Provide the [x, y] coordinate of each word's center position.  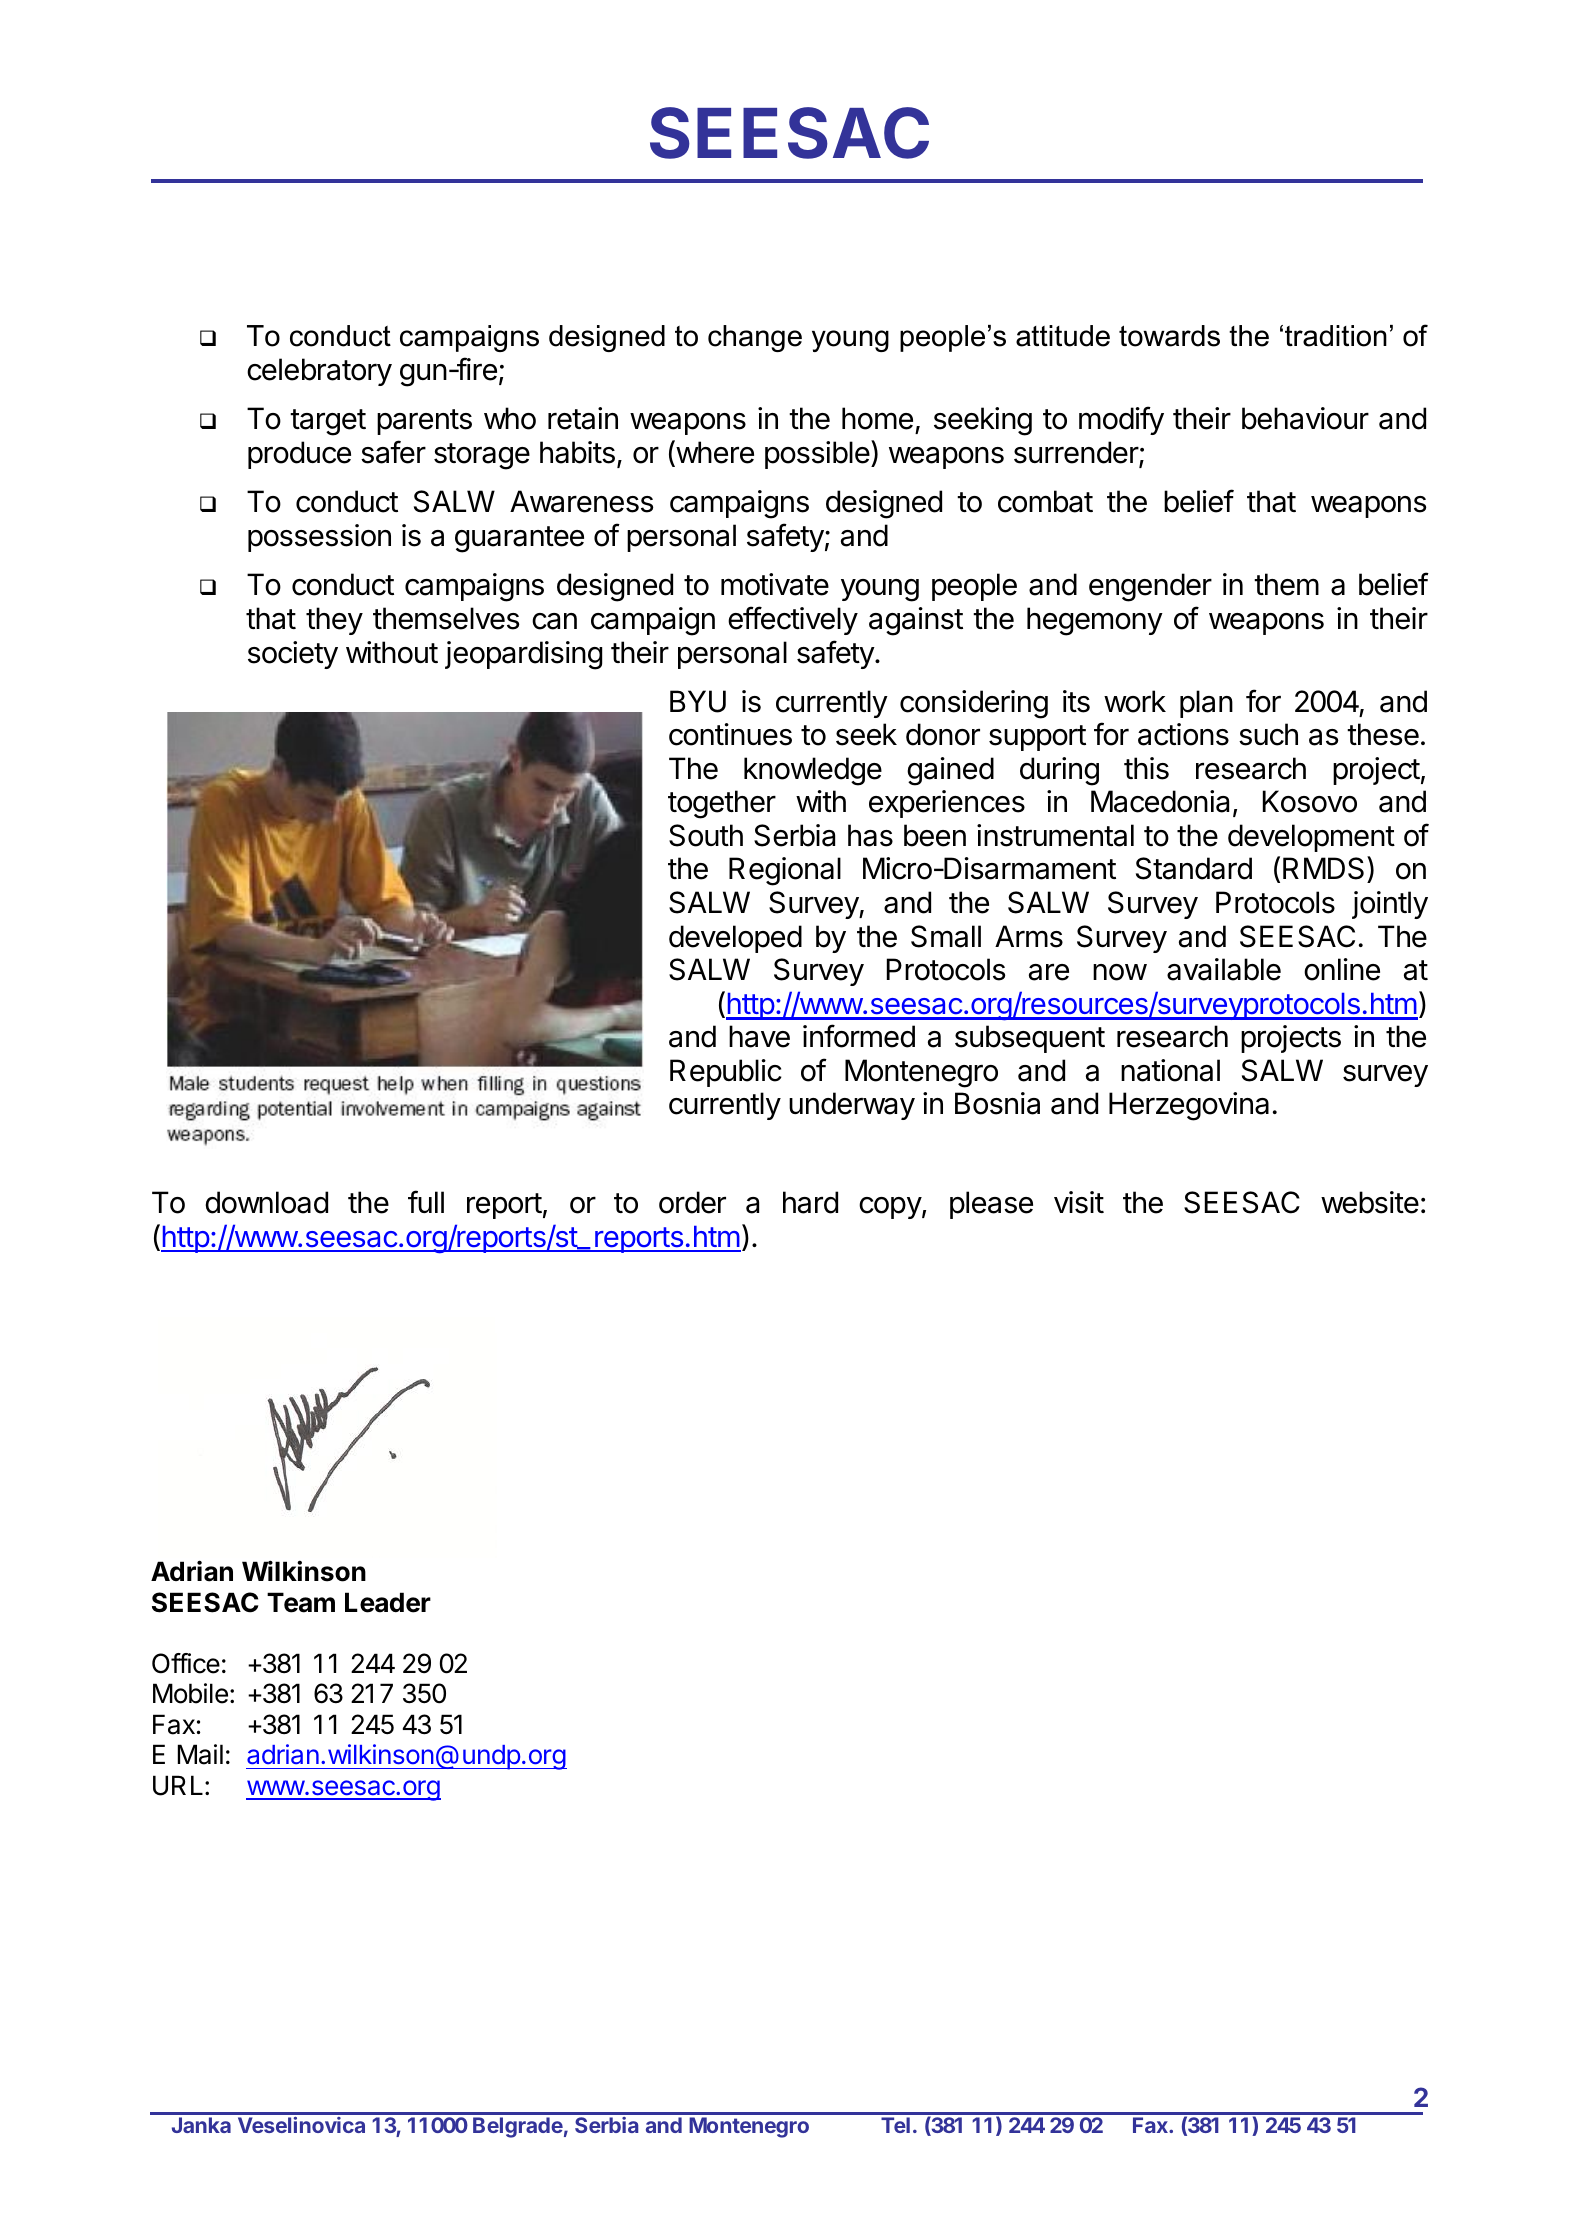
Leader [388, 1602]
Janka [201, 2125]
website [1370, 1202]
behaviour [1305, 418]
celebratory [319, 372]
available [1224, 969]
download [266, 1202]
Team [301, 1602]
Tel [895, 2125]
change [755, 338]
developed [735, 939]
